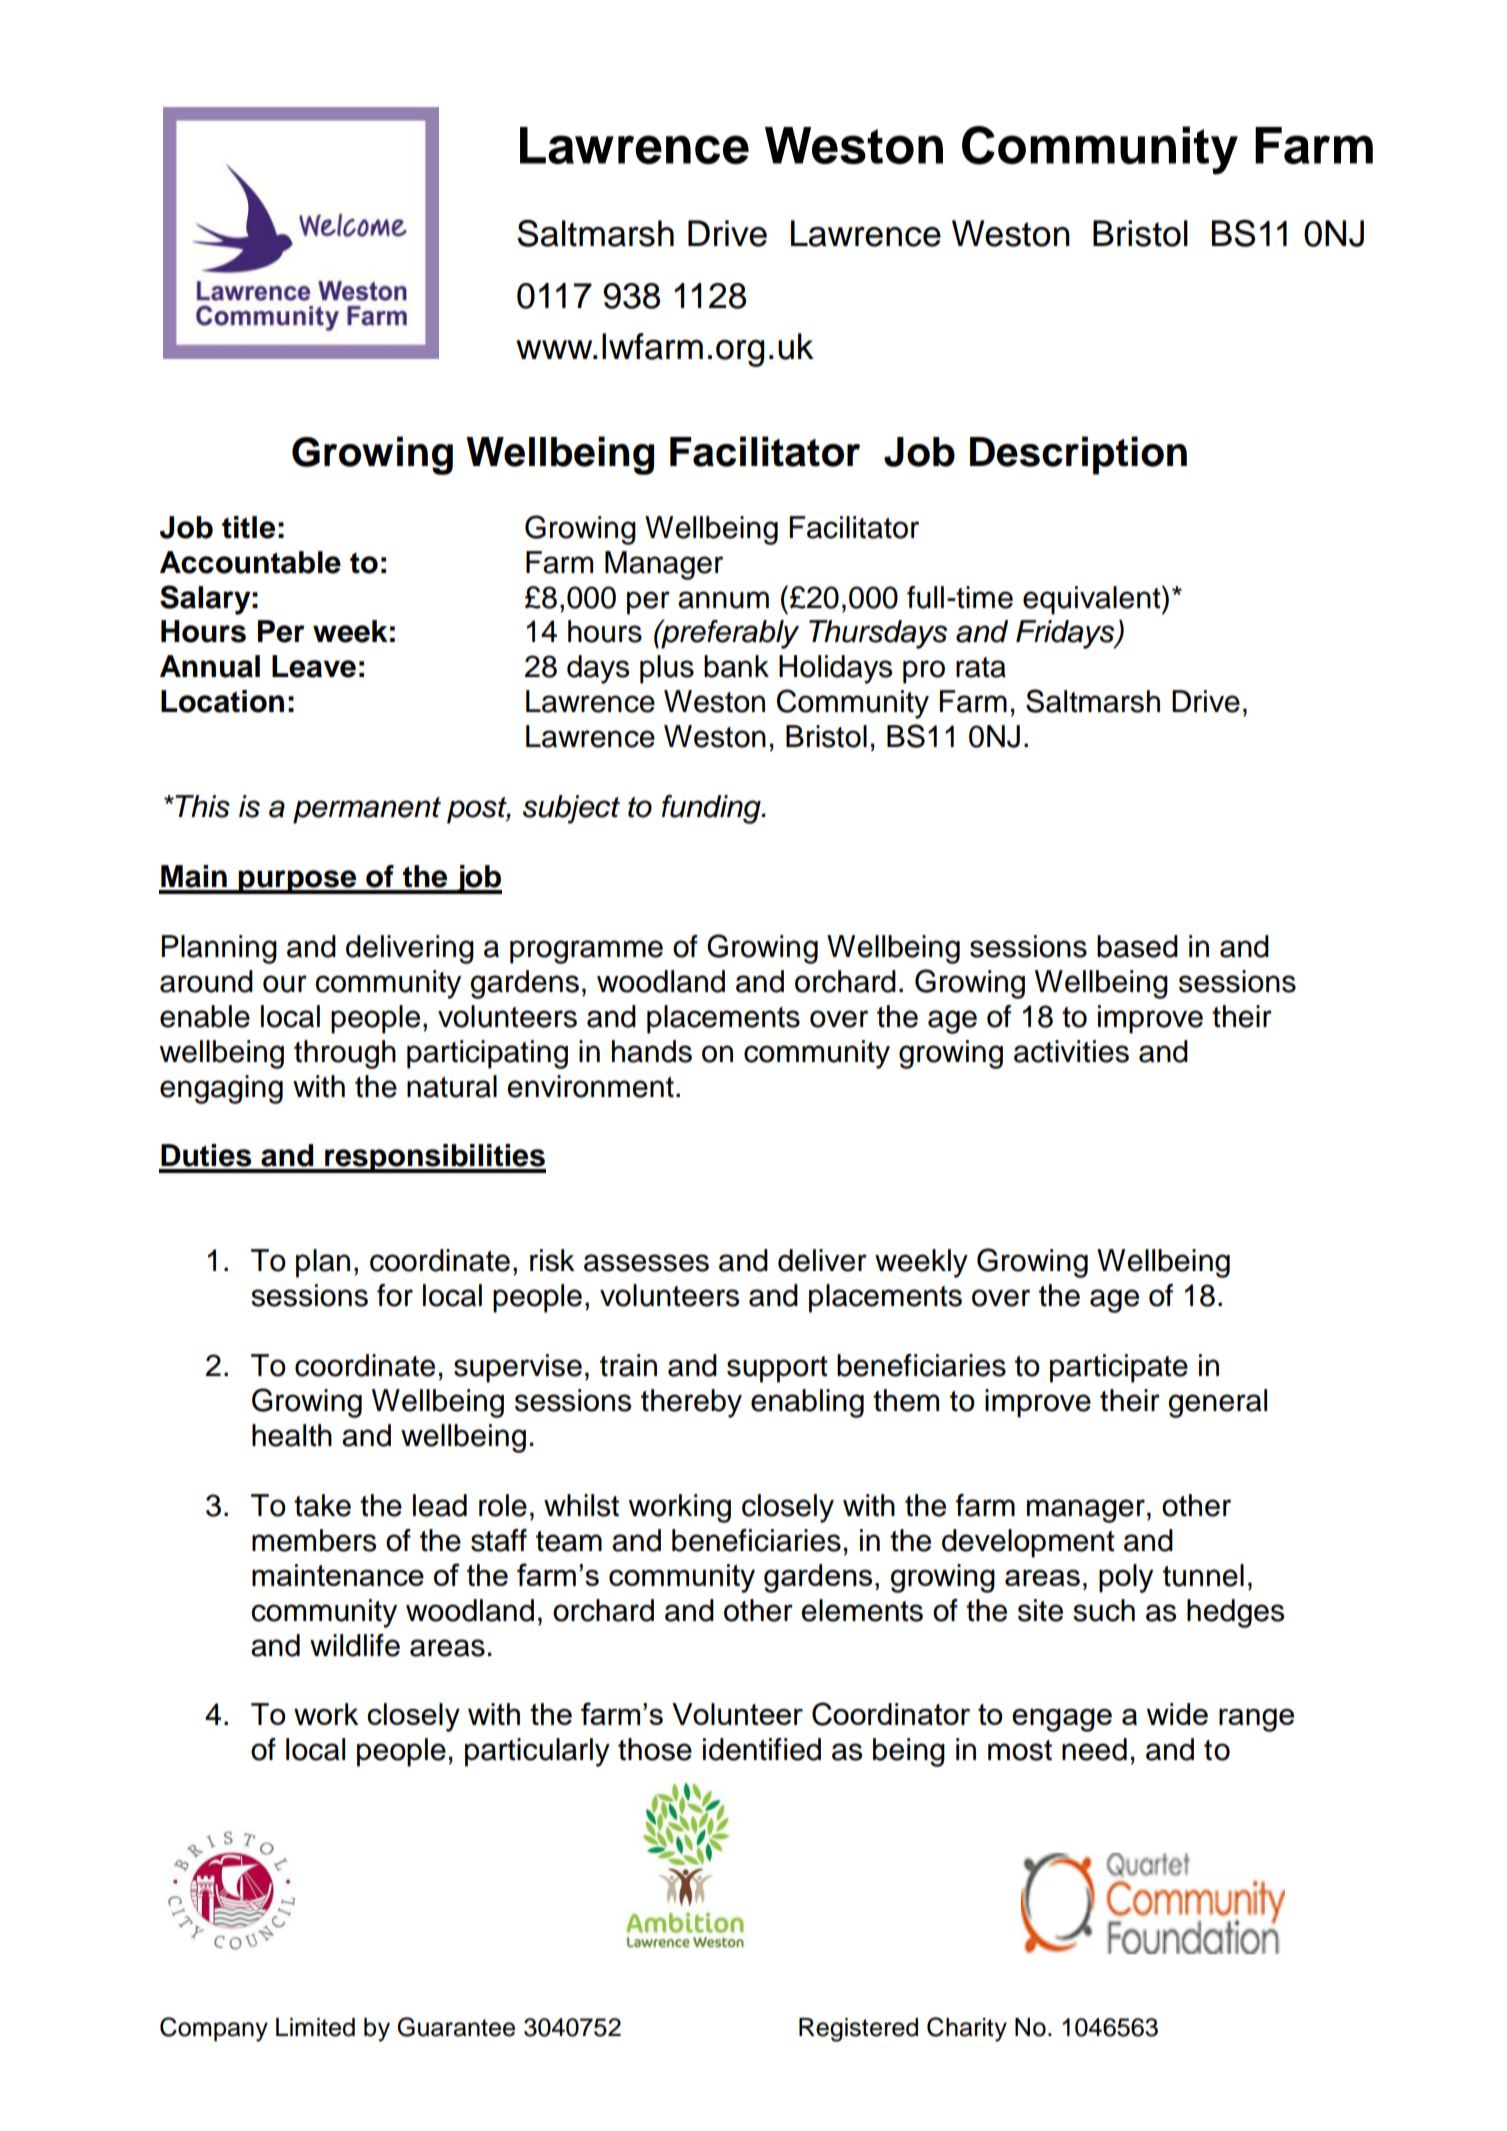 The height and width of the document is (2131, 1507). What do you see at coordinates (967, 2029) in the document?
I see `Charity` at bounding box center [967, 2029].
